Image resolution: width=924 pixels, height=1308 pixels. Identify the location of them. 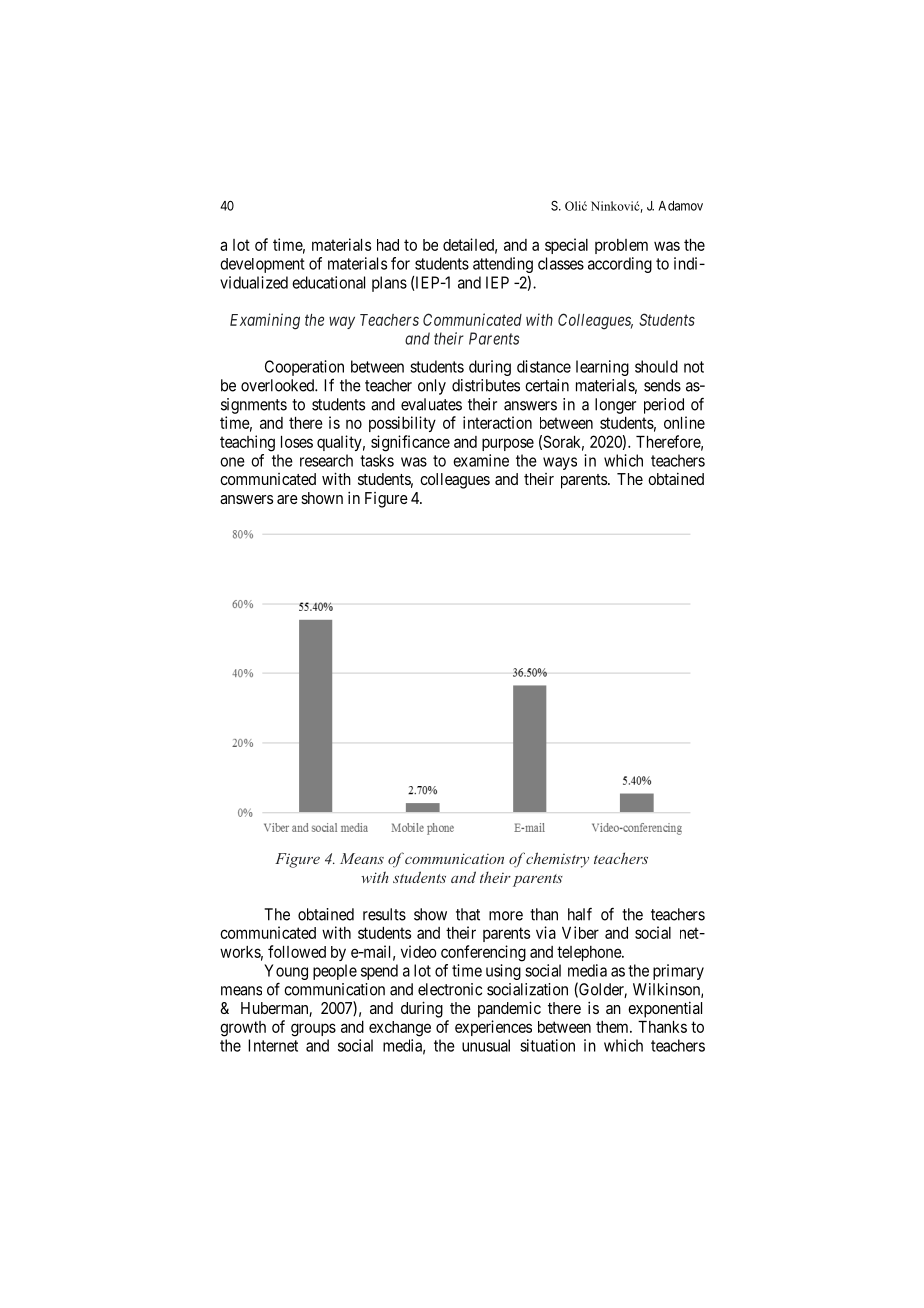
(613, 1027).
